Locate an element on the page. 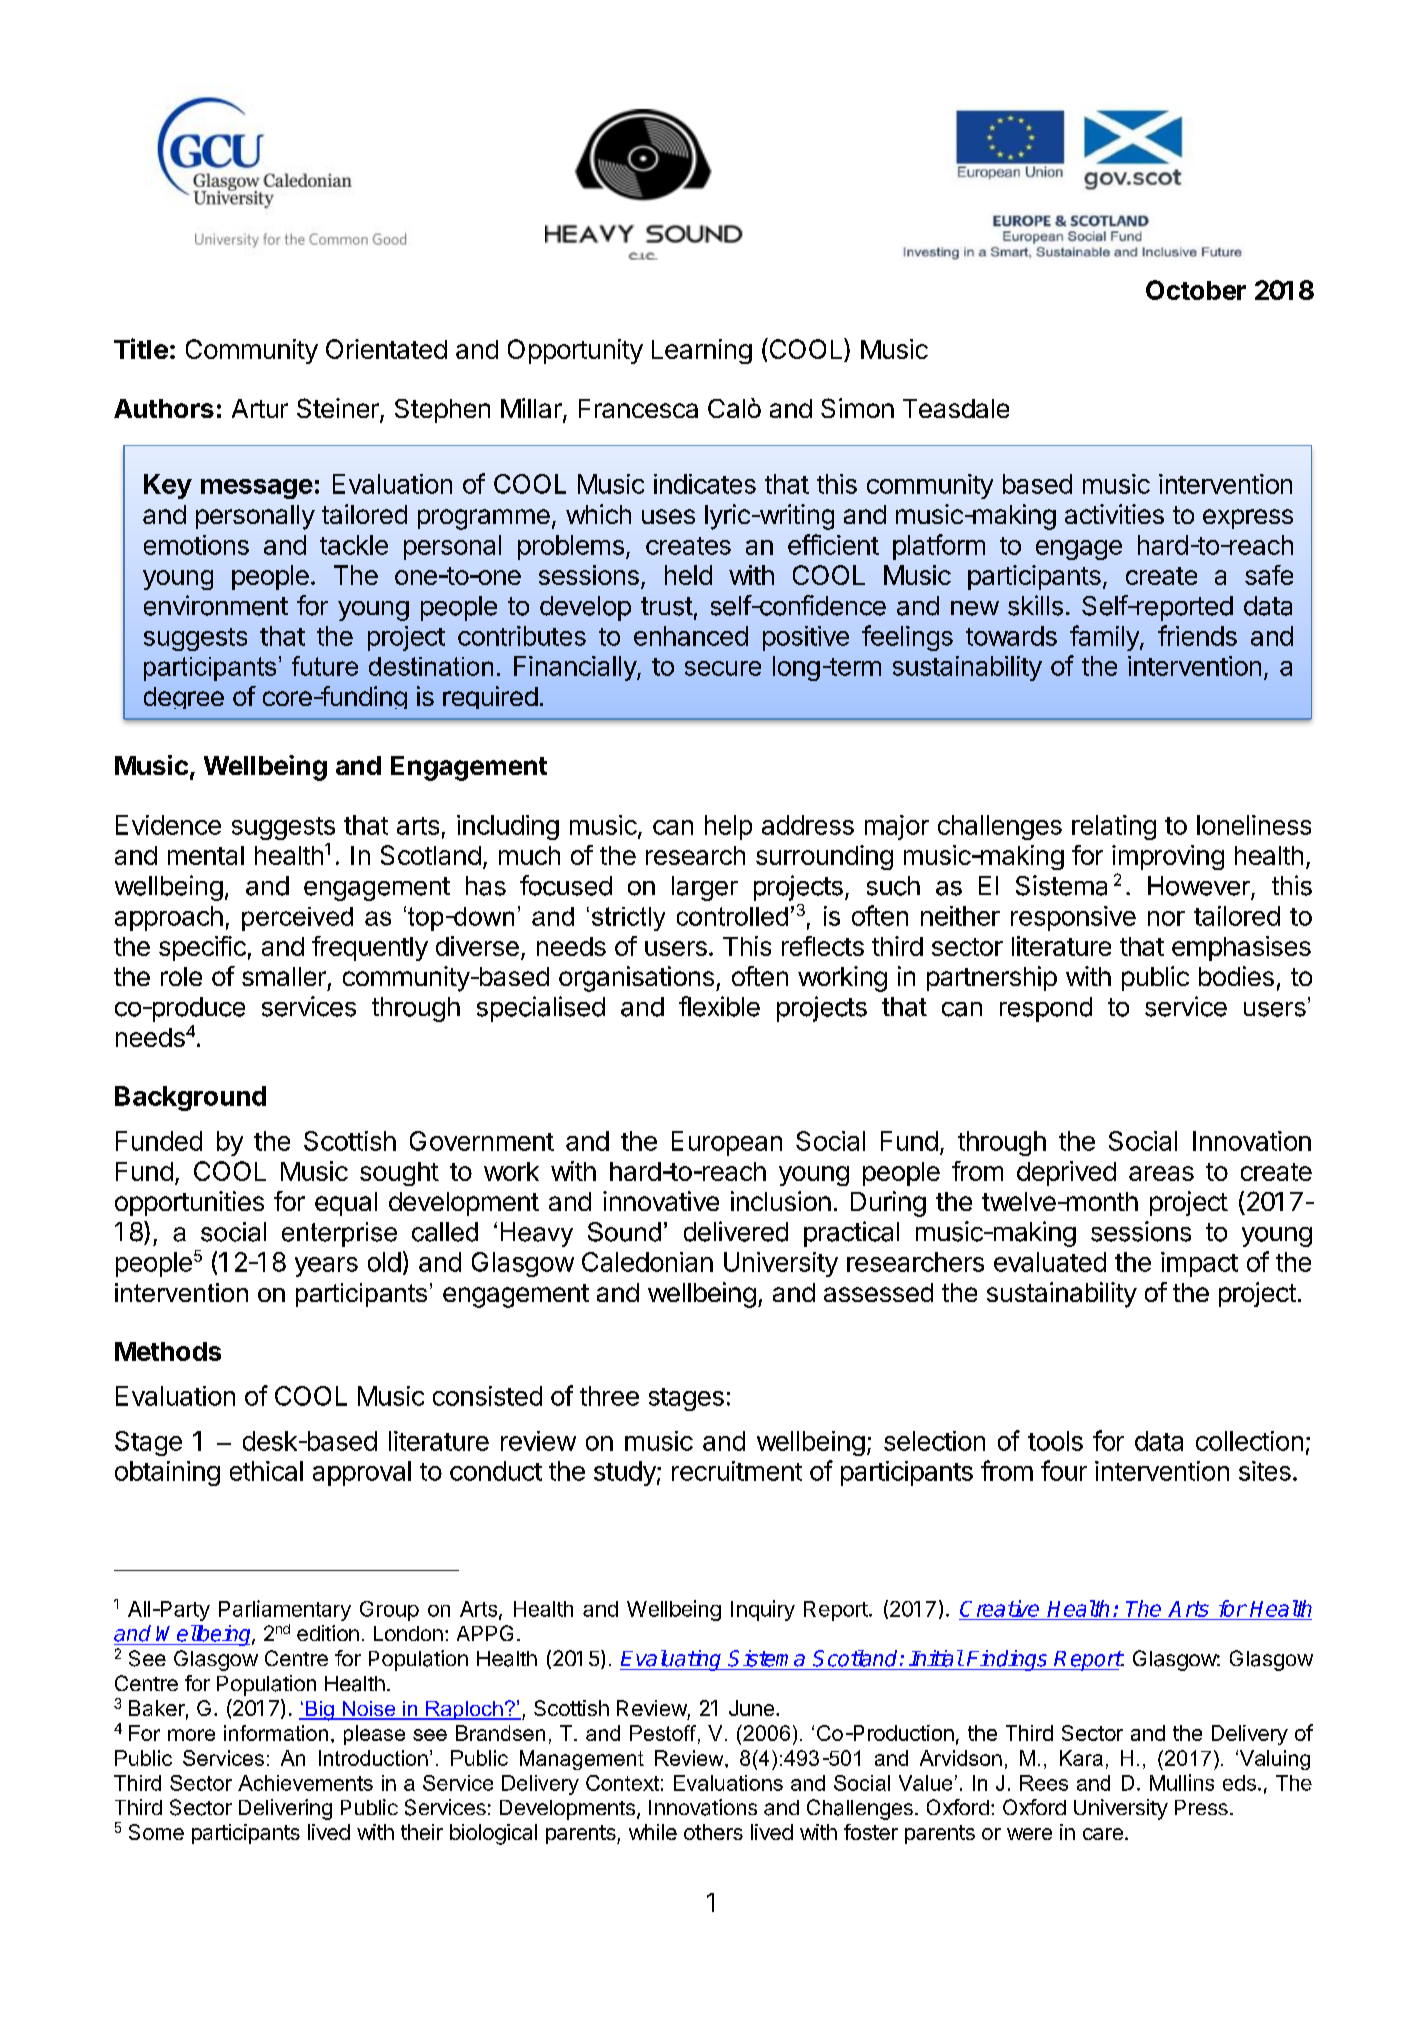  mental is located at coordinates (206, 855).
